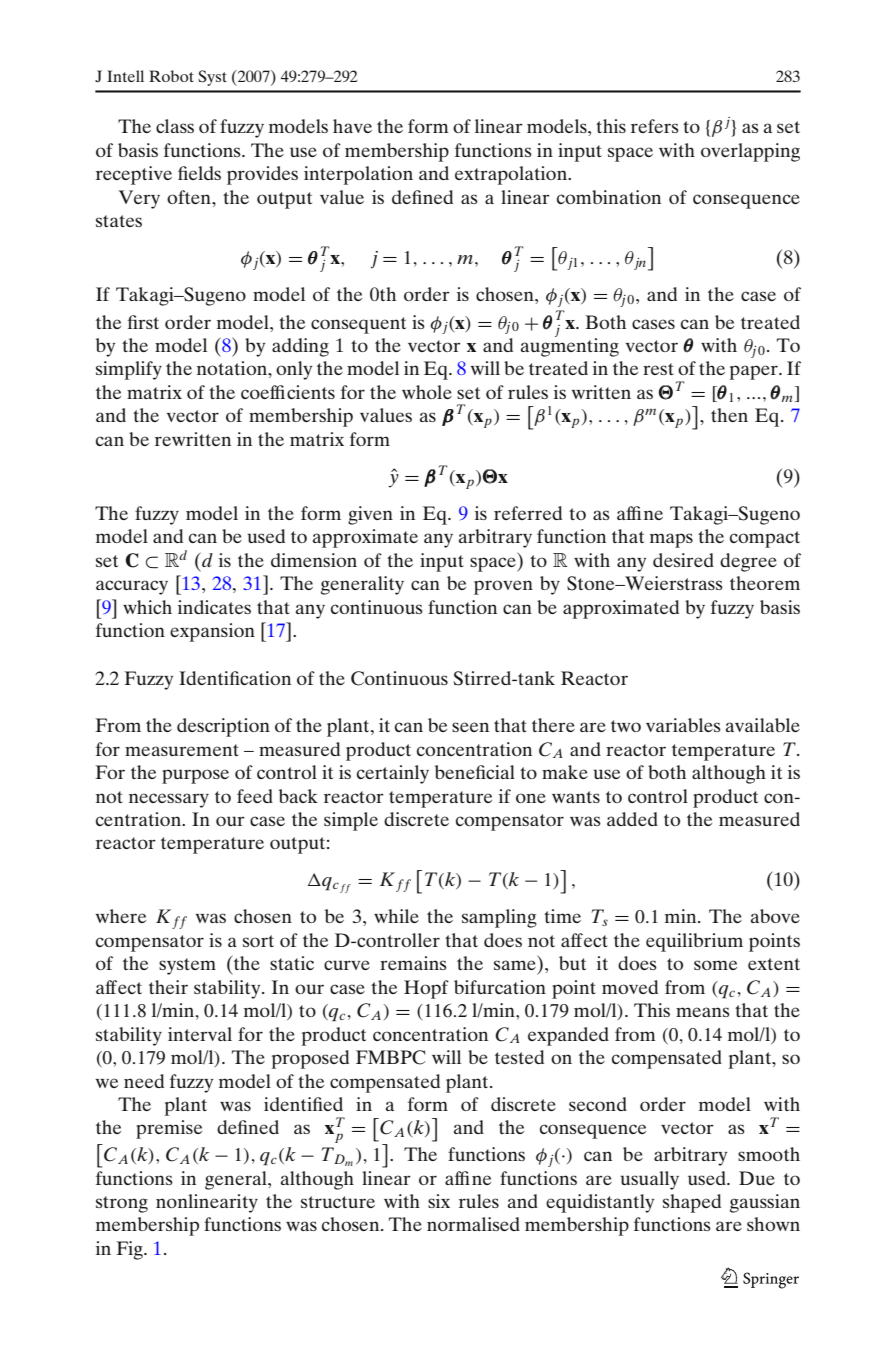 This screenshot has width=896, height=1359. Describe the element at coordinates (658, 369) in the screenshot. I see `rest` at that location.
